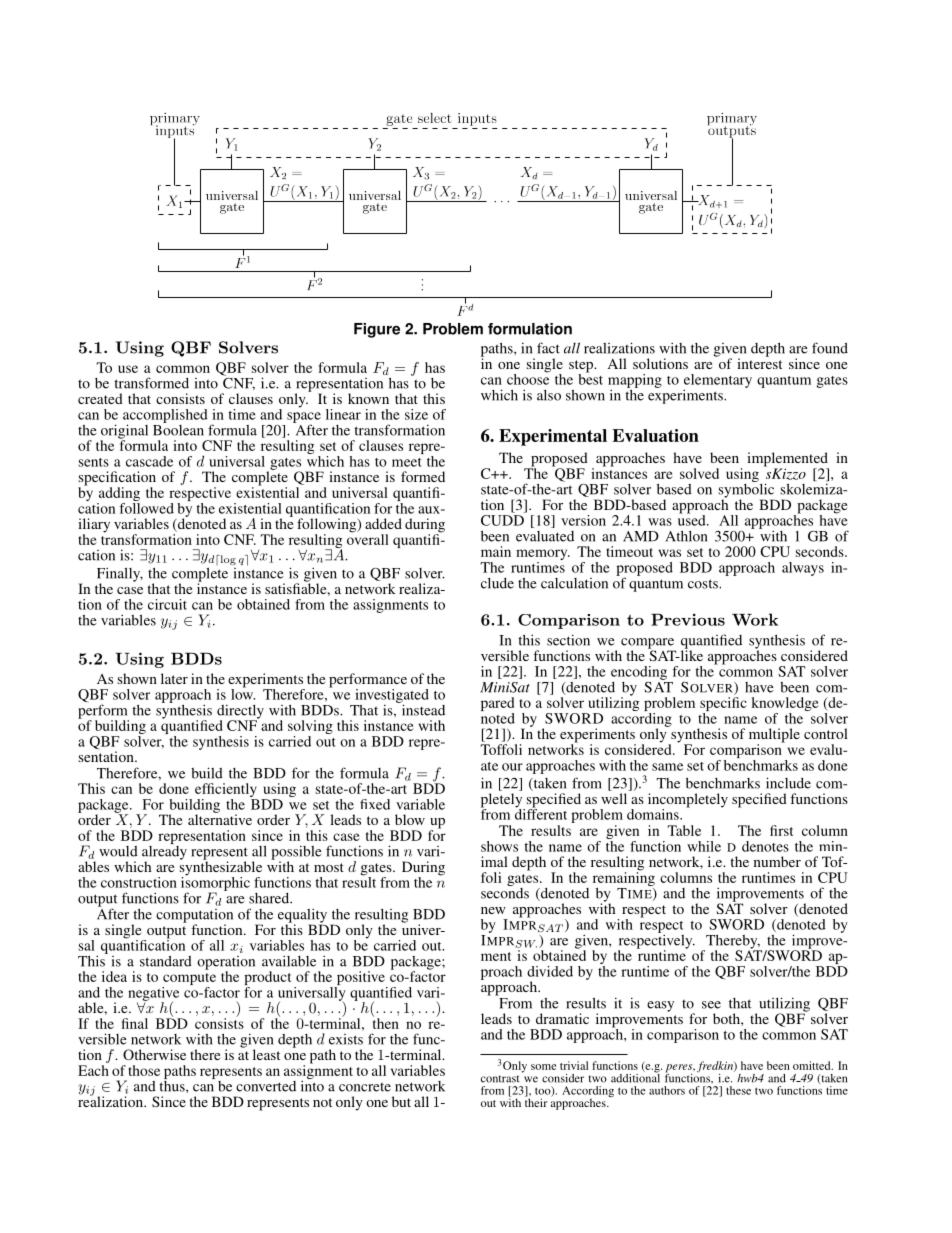 This document has height=1233, width=952. Describe the element at coordinates (173, 1085) in the document. I see `thus` at that location.
